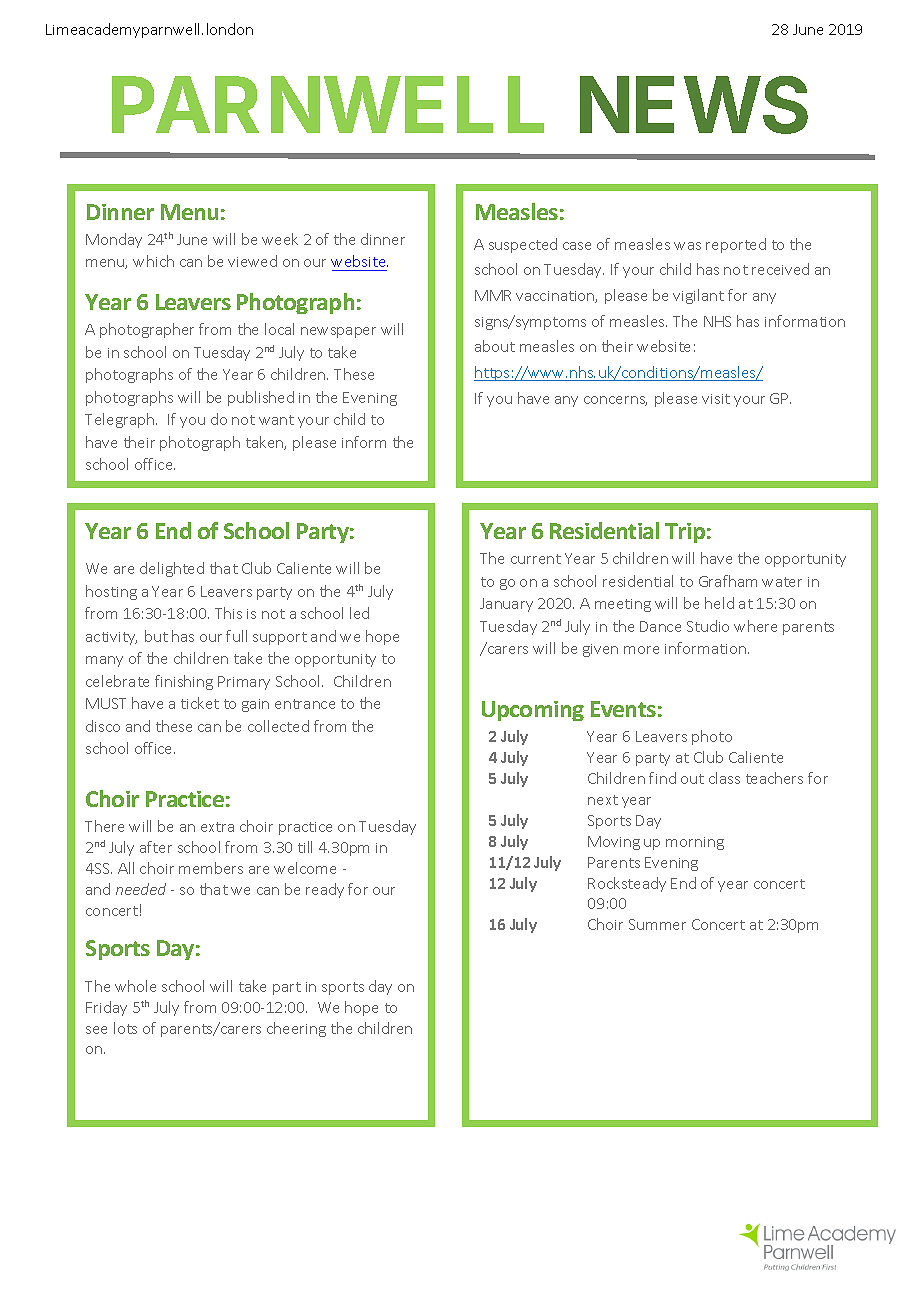  I want to click on MMR, so click(493, 295).
